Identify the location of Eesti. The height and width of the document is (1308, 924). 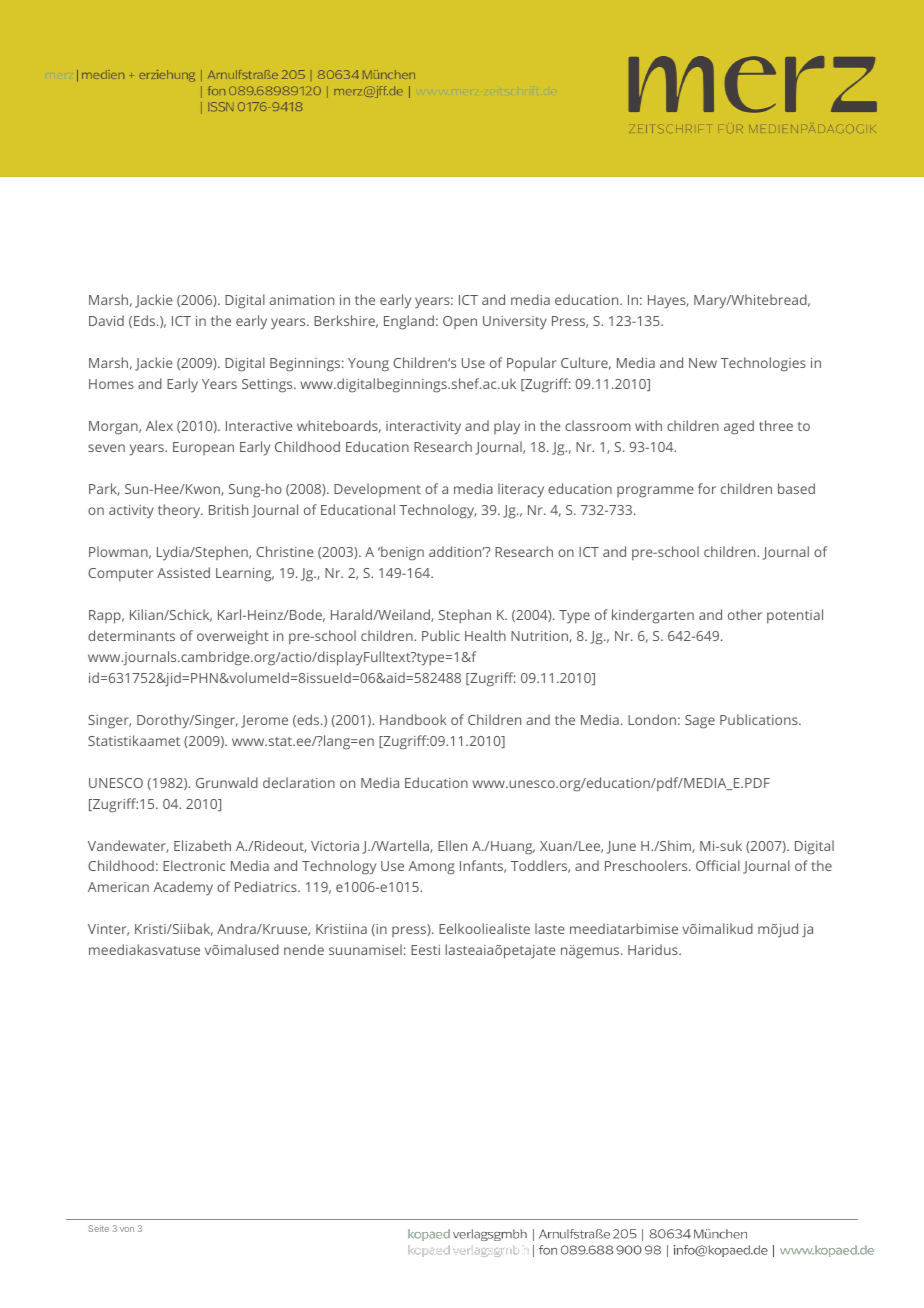
(425, 950).
